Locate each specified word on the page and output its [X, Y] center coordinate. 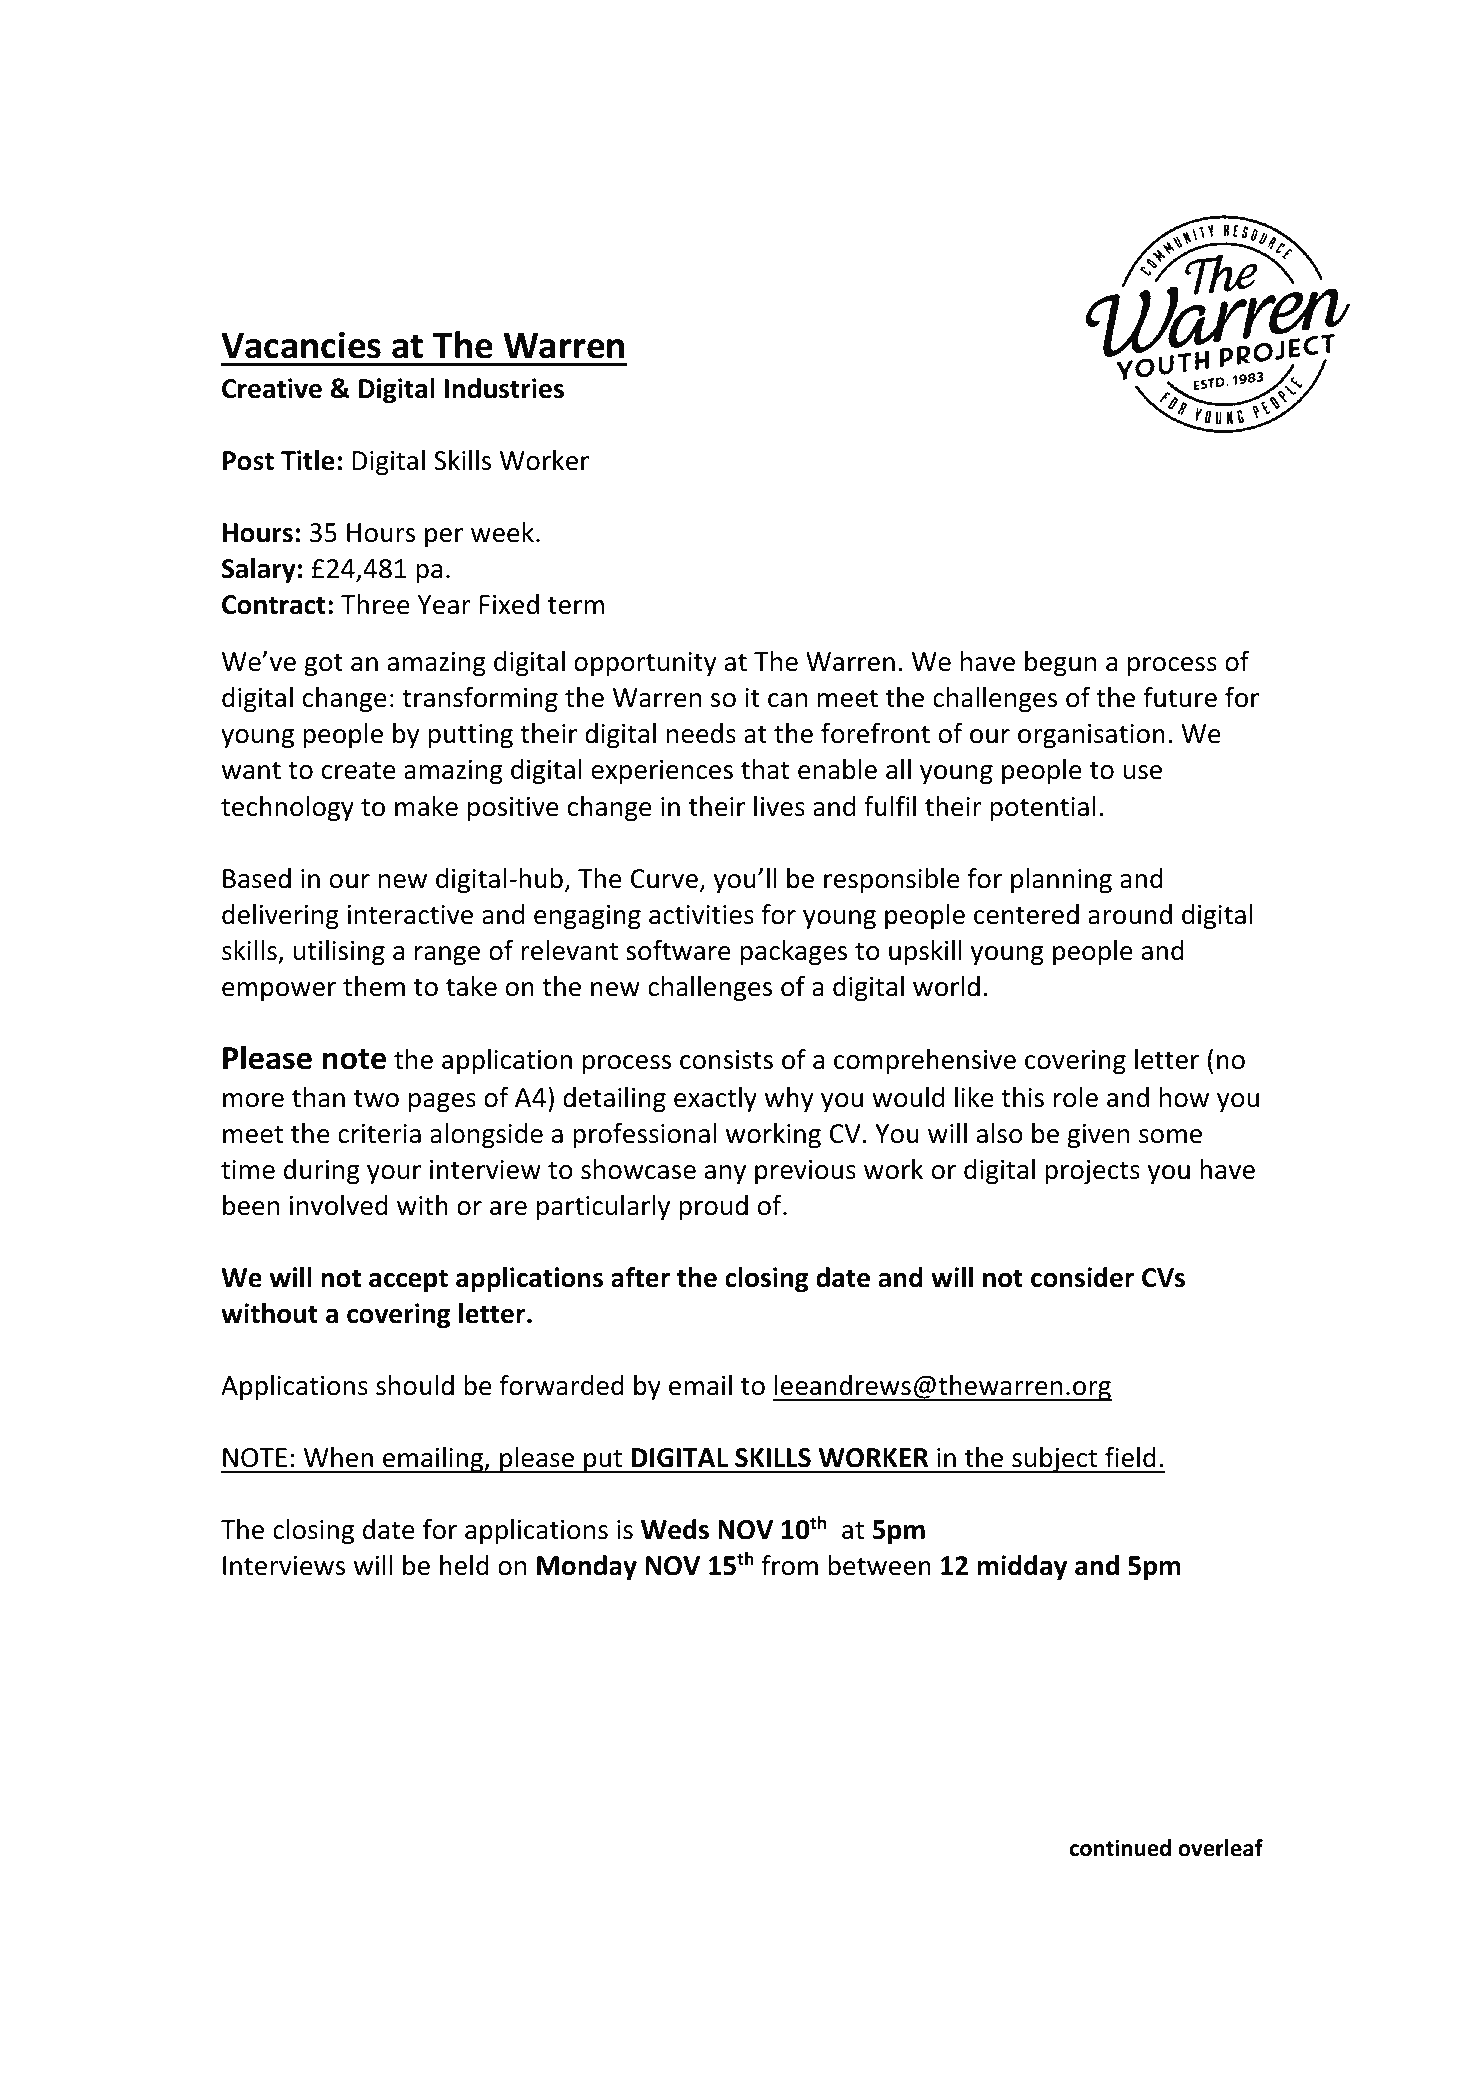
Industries [504, 388]
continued [1120, 1848]
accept [408, 1281]
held [464, 1565]
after [640, 1277]
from [789, 1565]
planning [1061, 881]
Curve [664, 879]
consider [1082, 1277]
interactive [410, 915]
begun [1060, 664]
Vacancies [301, 345]
